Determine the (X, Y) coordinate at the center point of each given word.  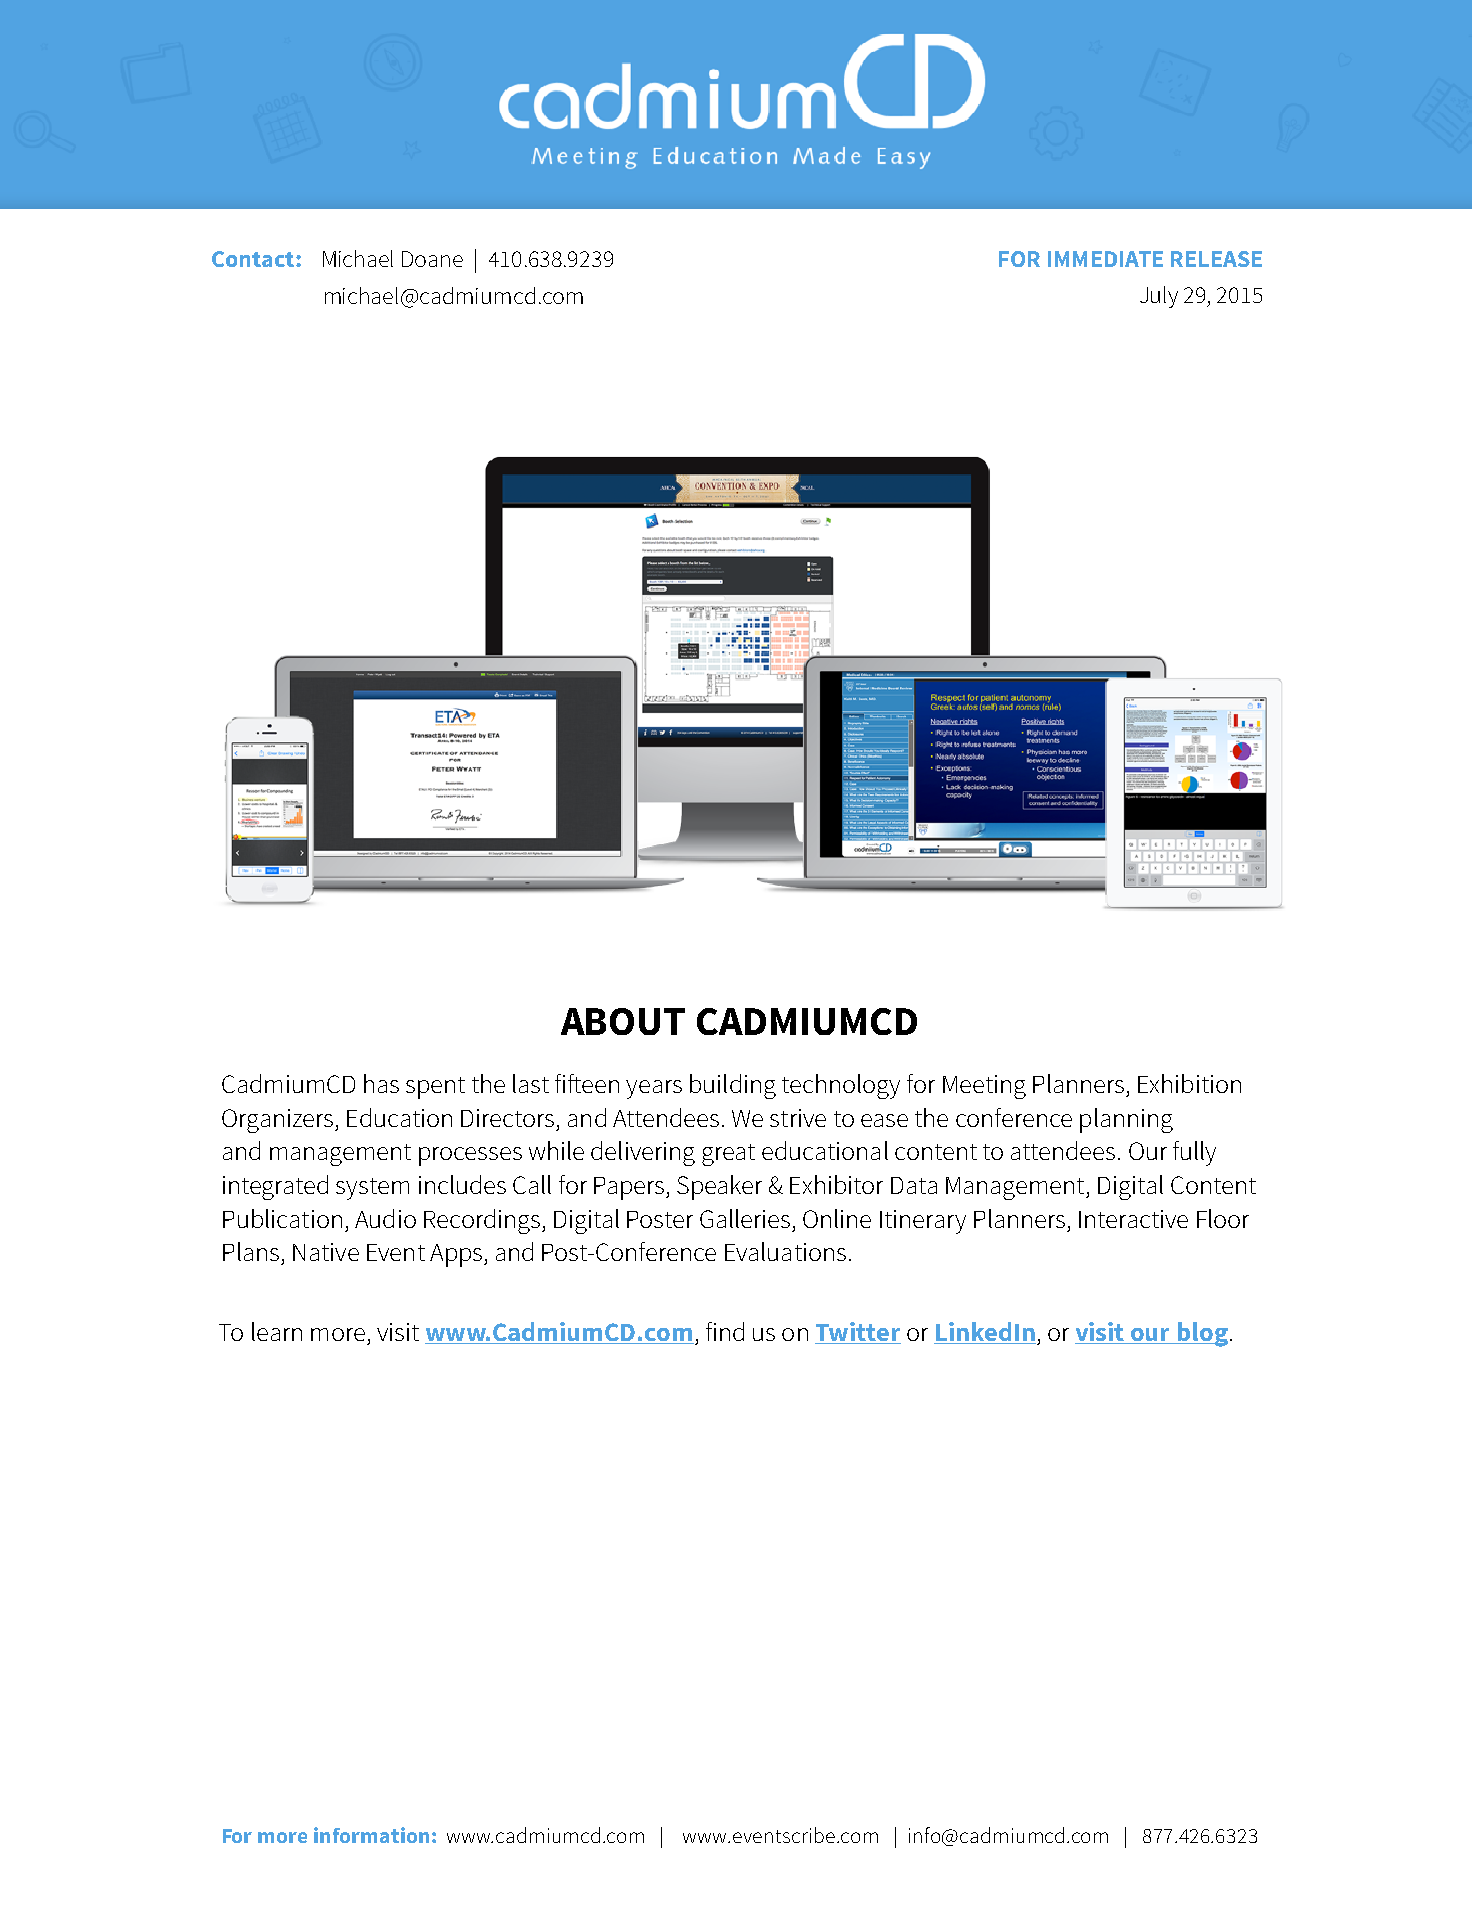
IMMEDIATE (1105, 259)
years (654, 1089)
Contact (254, 259)
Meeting (984, 1087)
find (725, 1331)
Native (326, 1252)
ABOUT (623, 1021)
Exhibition (1189, 1083)
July (1159, 297)
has (381, 1083)
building (733, 1086)
